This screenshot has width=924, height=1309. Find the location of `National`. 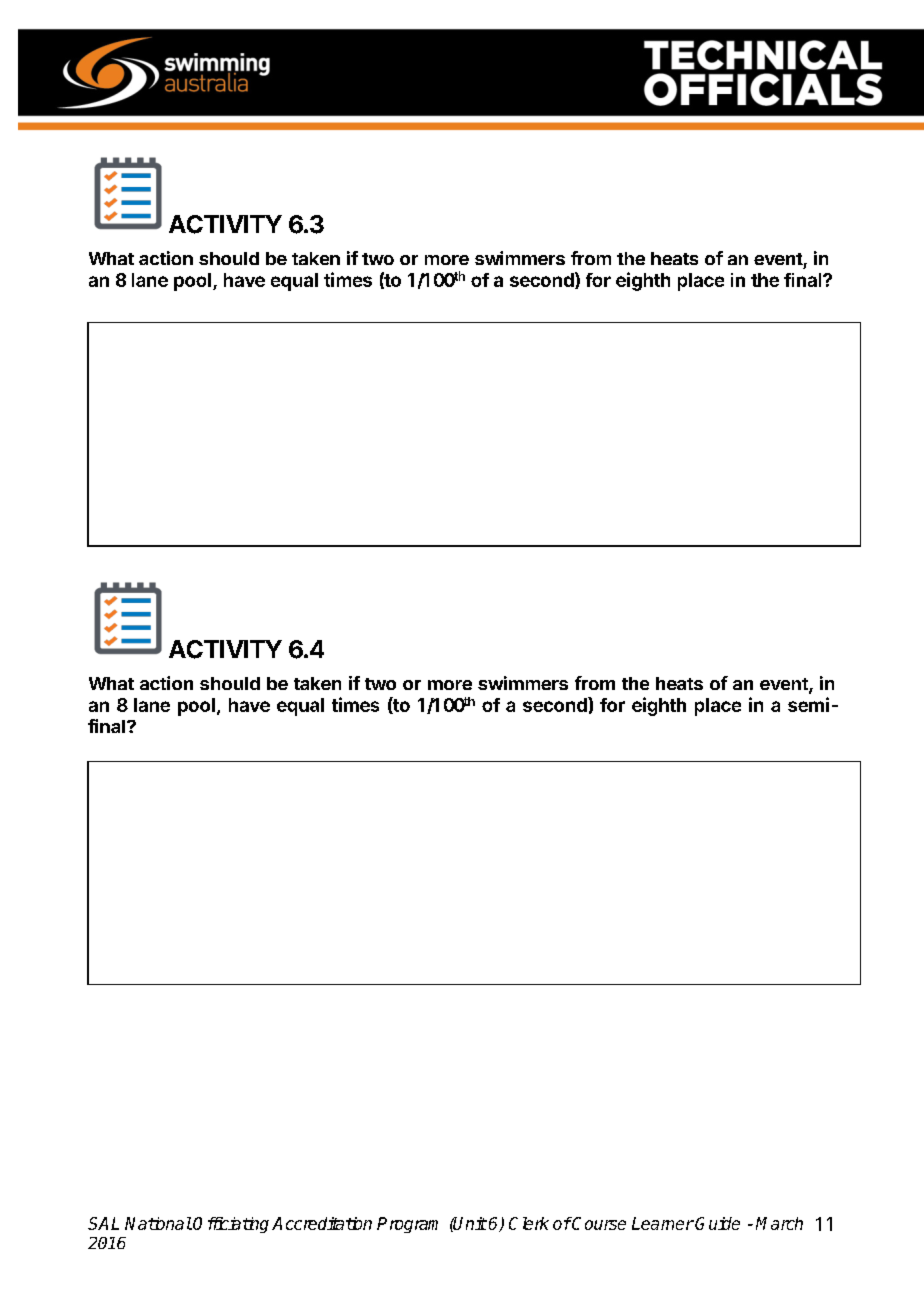

National is located at coordinates (158, 1223).
